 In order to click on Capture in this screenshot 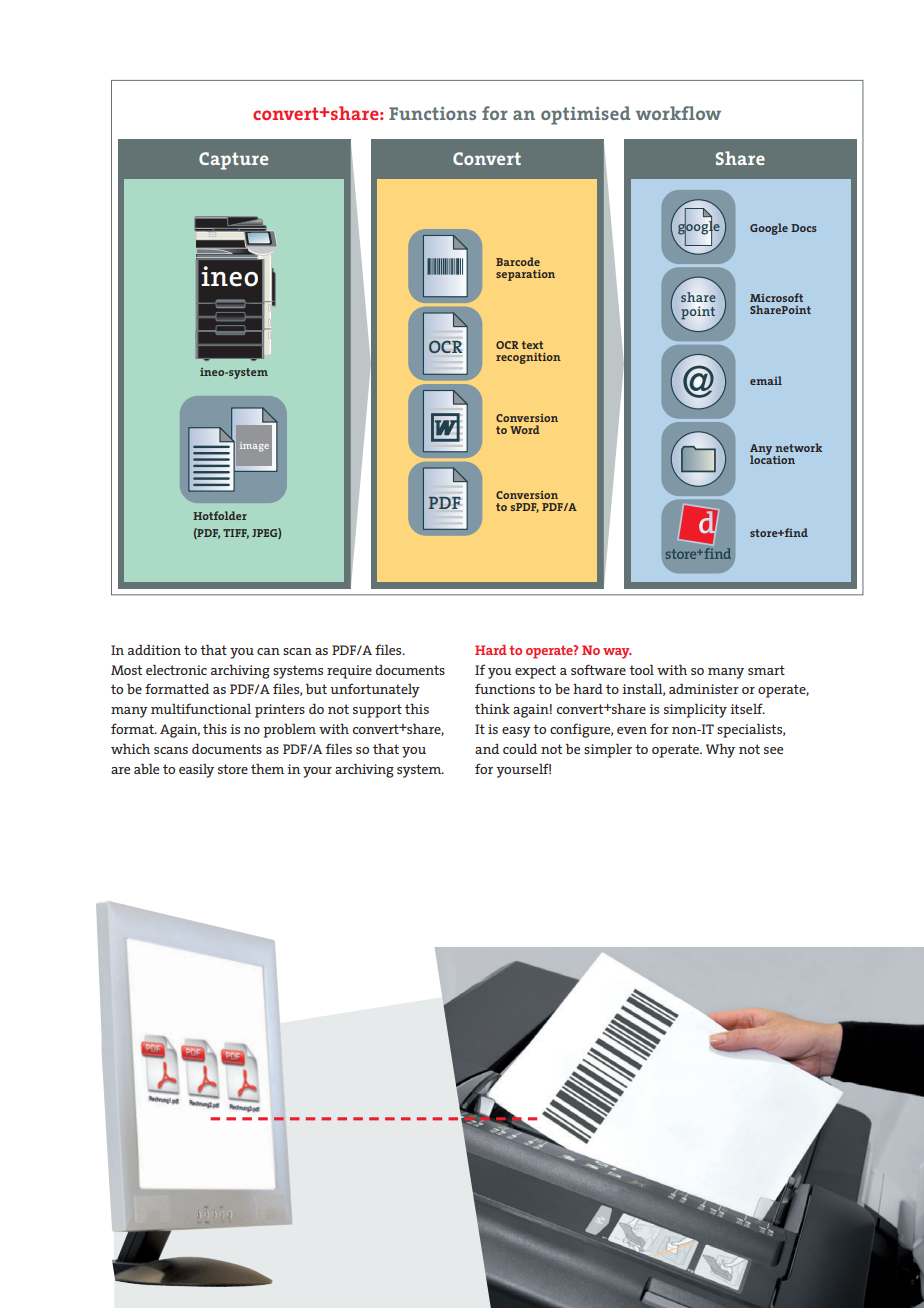, I will do `click(233, 161)`.
